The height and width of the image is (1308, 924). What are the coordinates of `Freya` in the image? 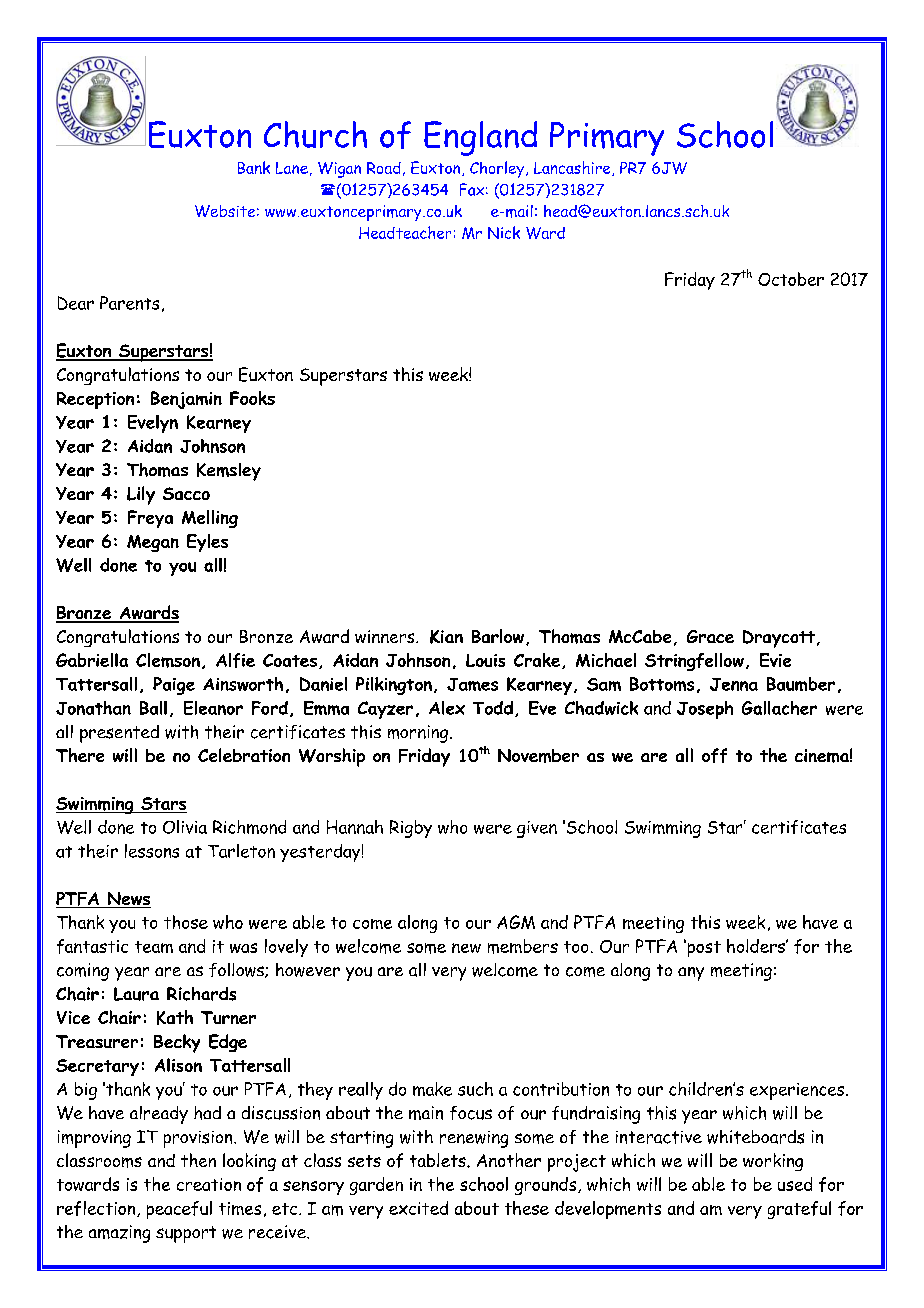 It's located at (150, 519).
